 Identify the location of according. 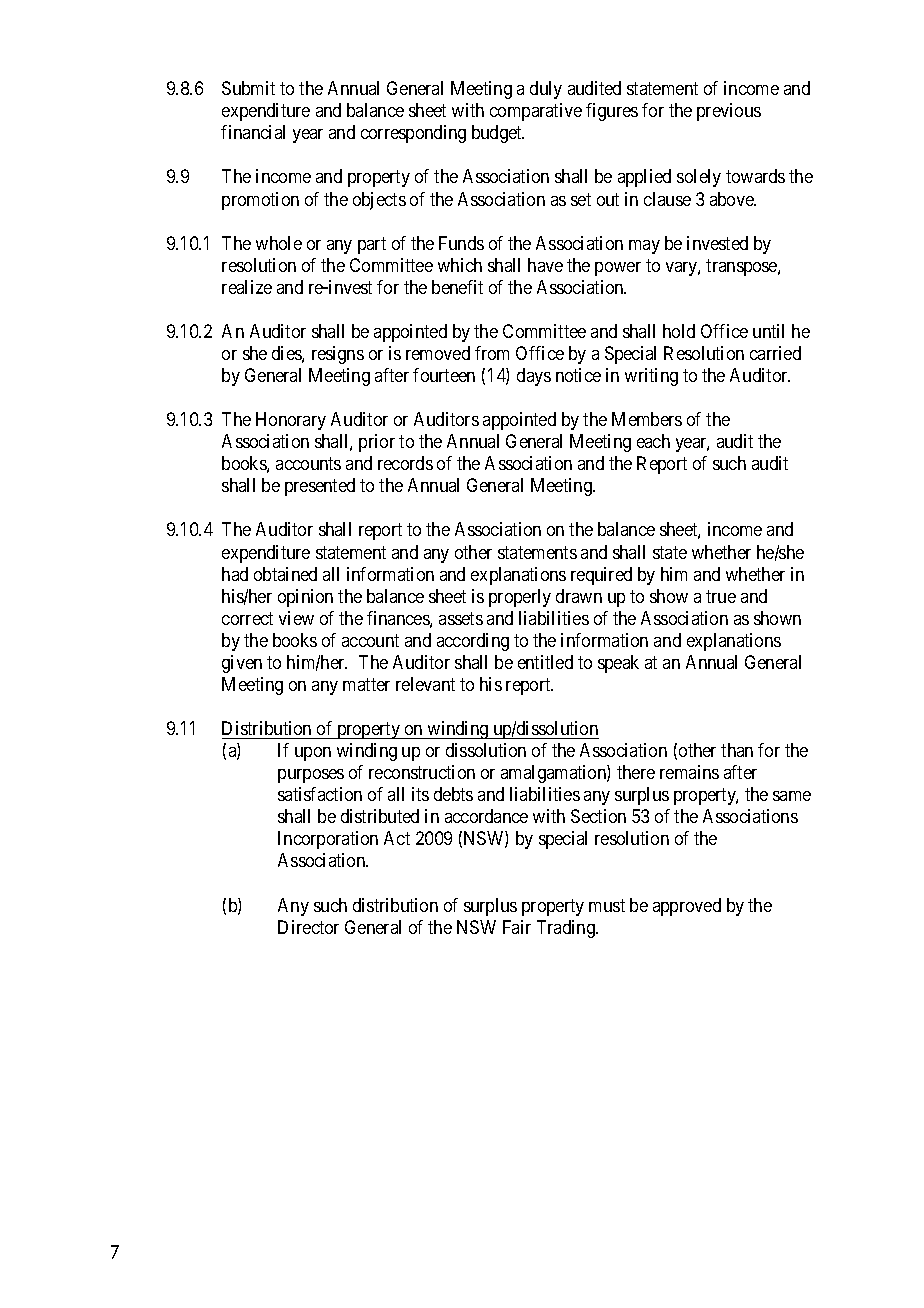
(473, 642).
